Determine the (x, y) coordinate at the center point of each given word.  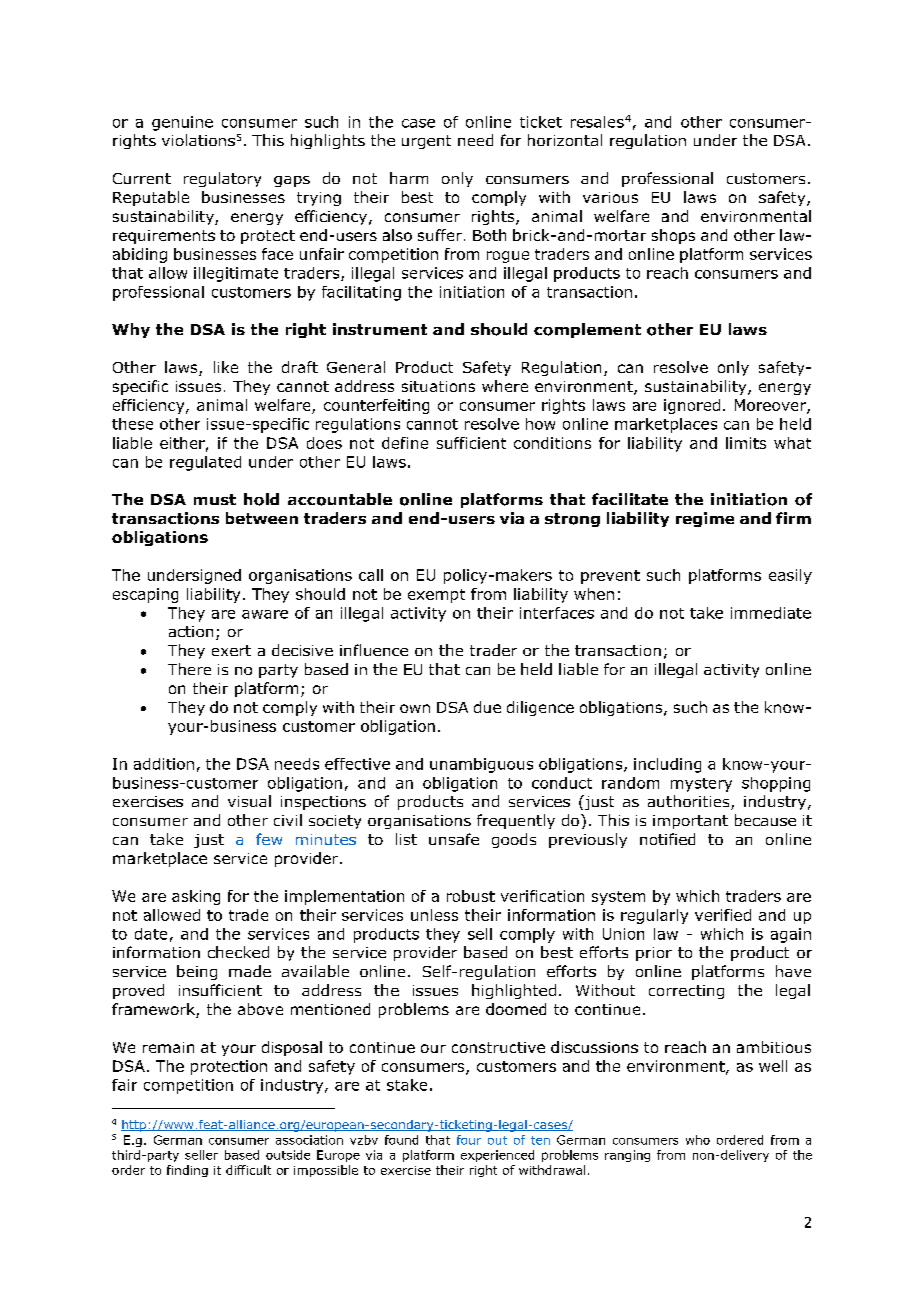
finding (187, 1171)
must (215, 499)
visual (249, 801)
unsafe (454, 839)
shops (673, 236)
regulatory (222, 179)
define (405, 443)
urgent (426, 142)
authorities (690, 802)
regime (705, 519)
